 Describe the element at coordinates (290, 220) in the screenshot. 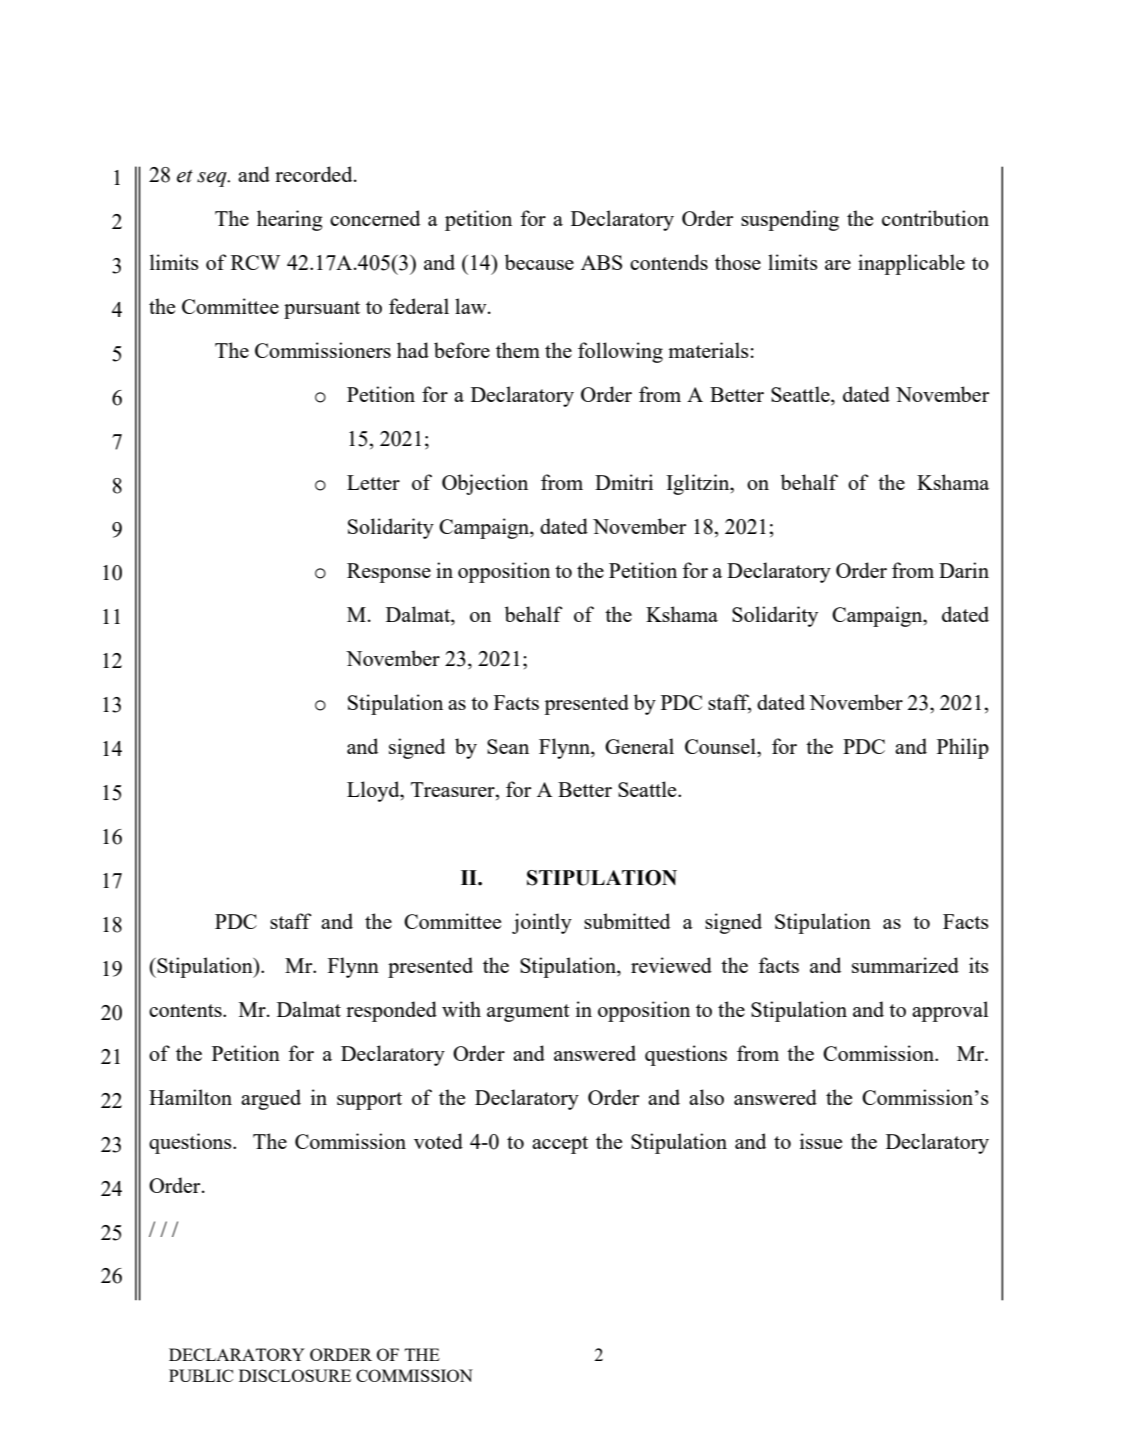

I see `hearing` at that location.
